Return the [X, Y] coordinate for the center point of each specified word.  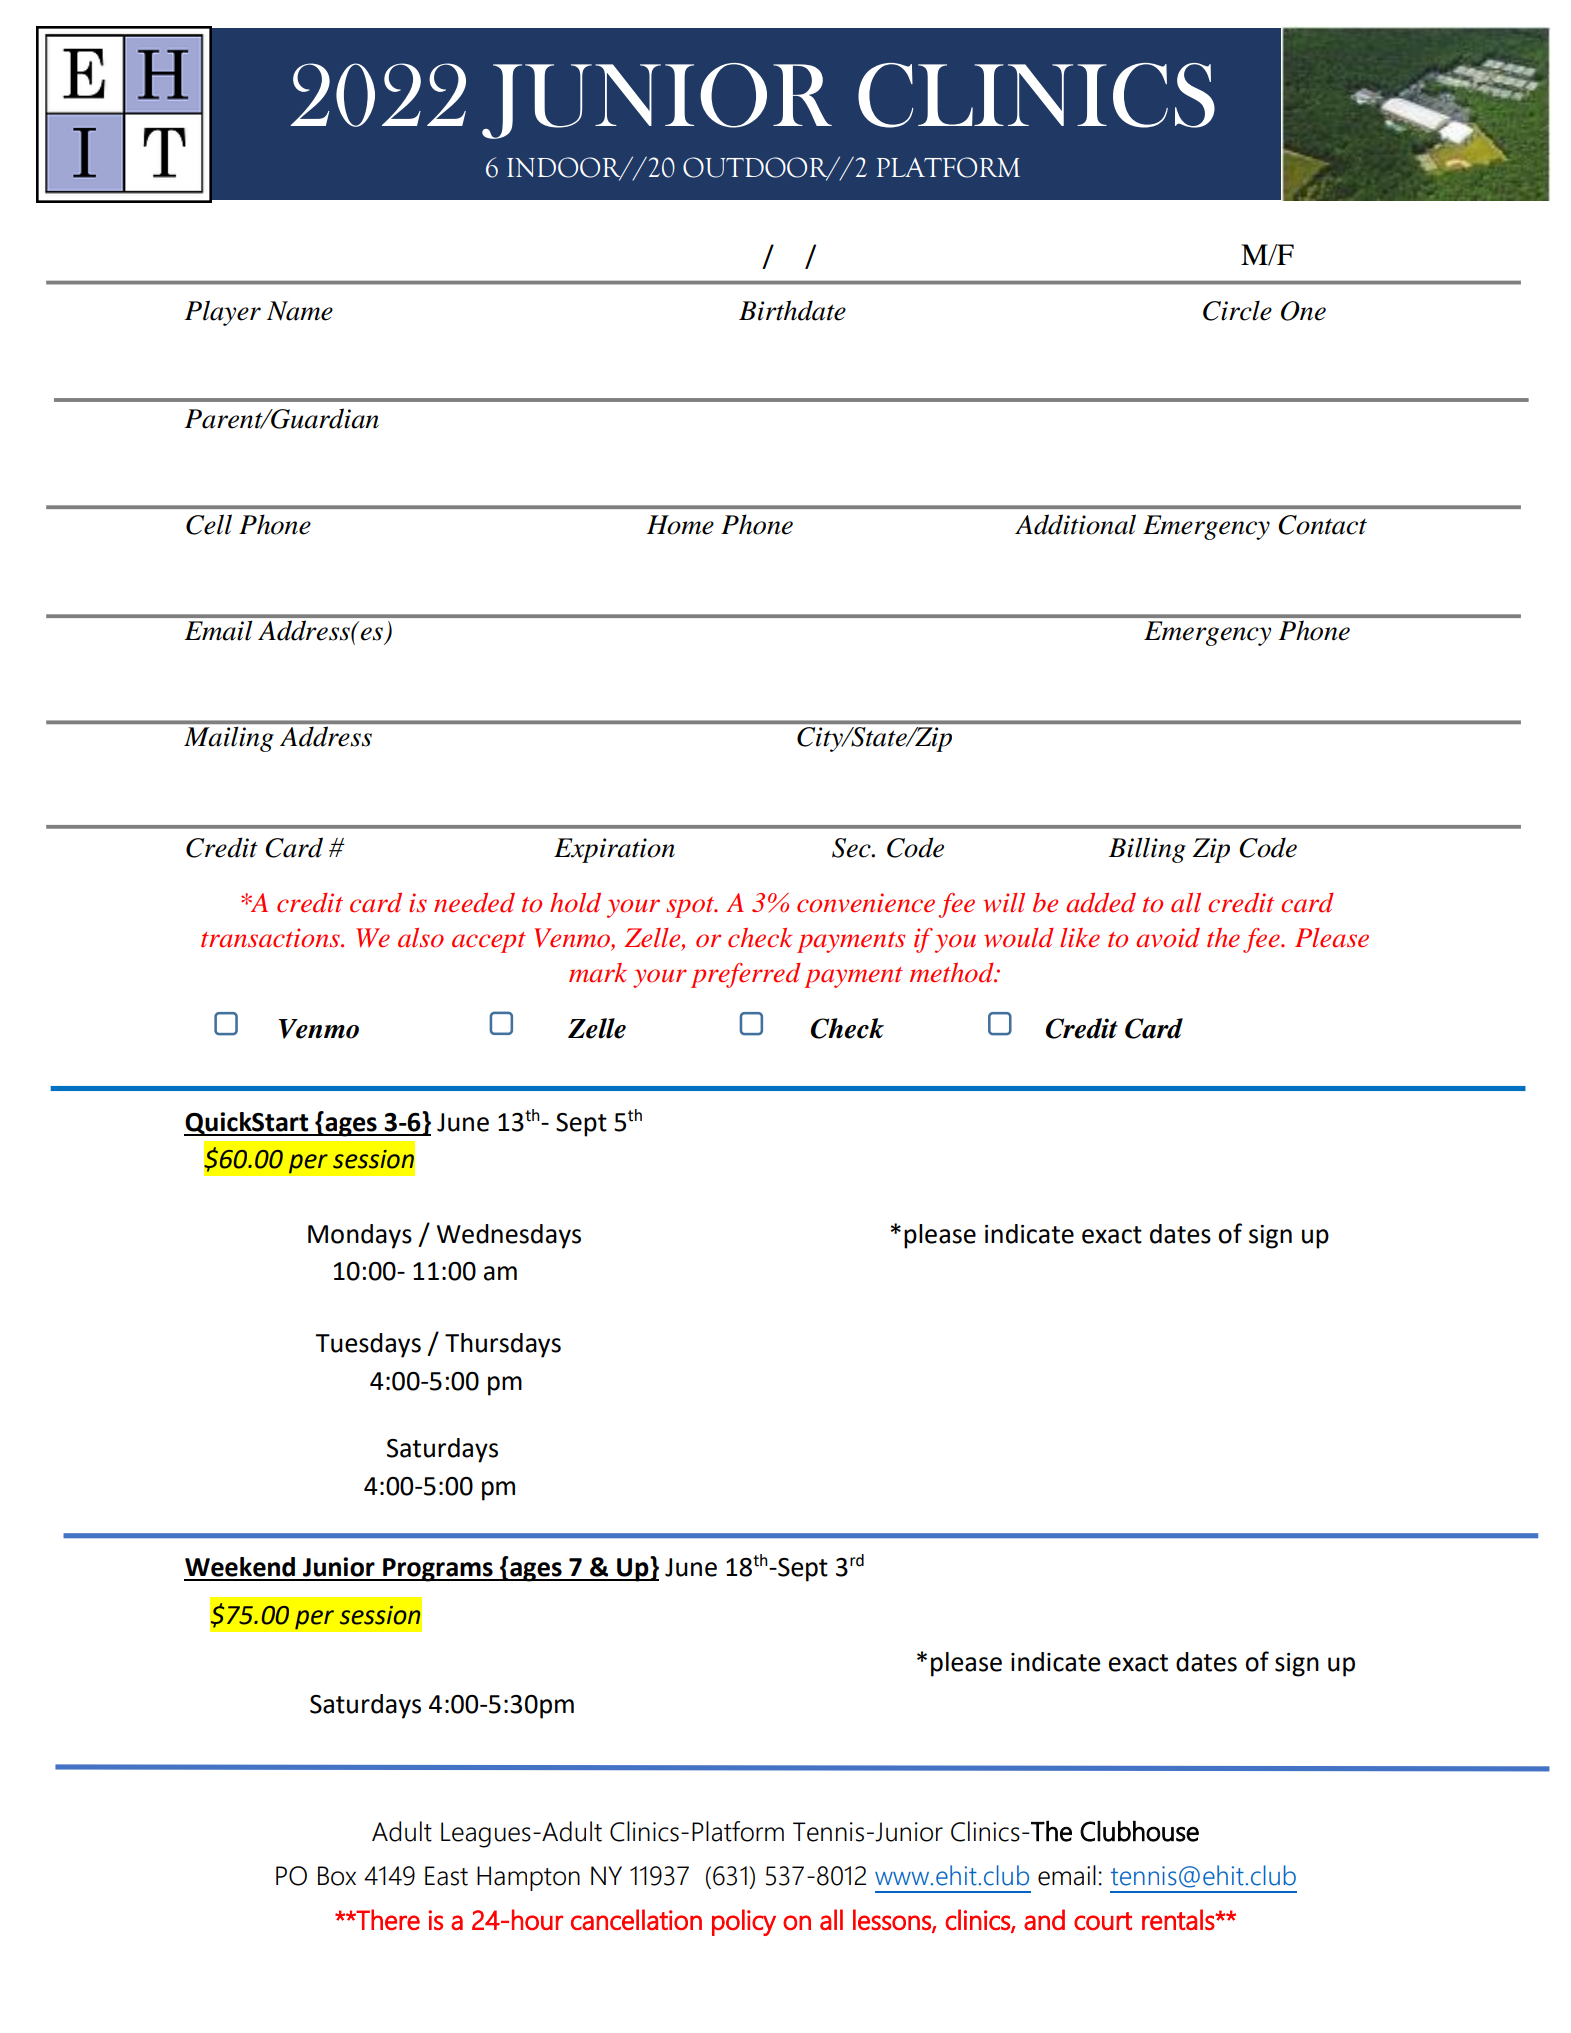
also [421, 938]
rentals [1179, 1919]
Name [300, 311]
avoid [1168, 938]
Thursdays [503, 1345]
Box [337, 1876]
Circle [1237, 311]
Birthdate [792, 310]
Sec [852, 848]
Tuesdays [368, 1345]
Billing [1147, 850]
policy [744, 1922]
